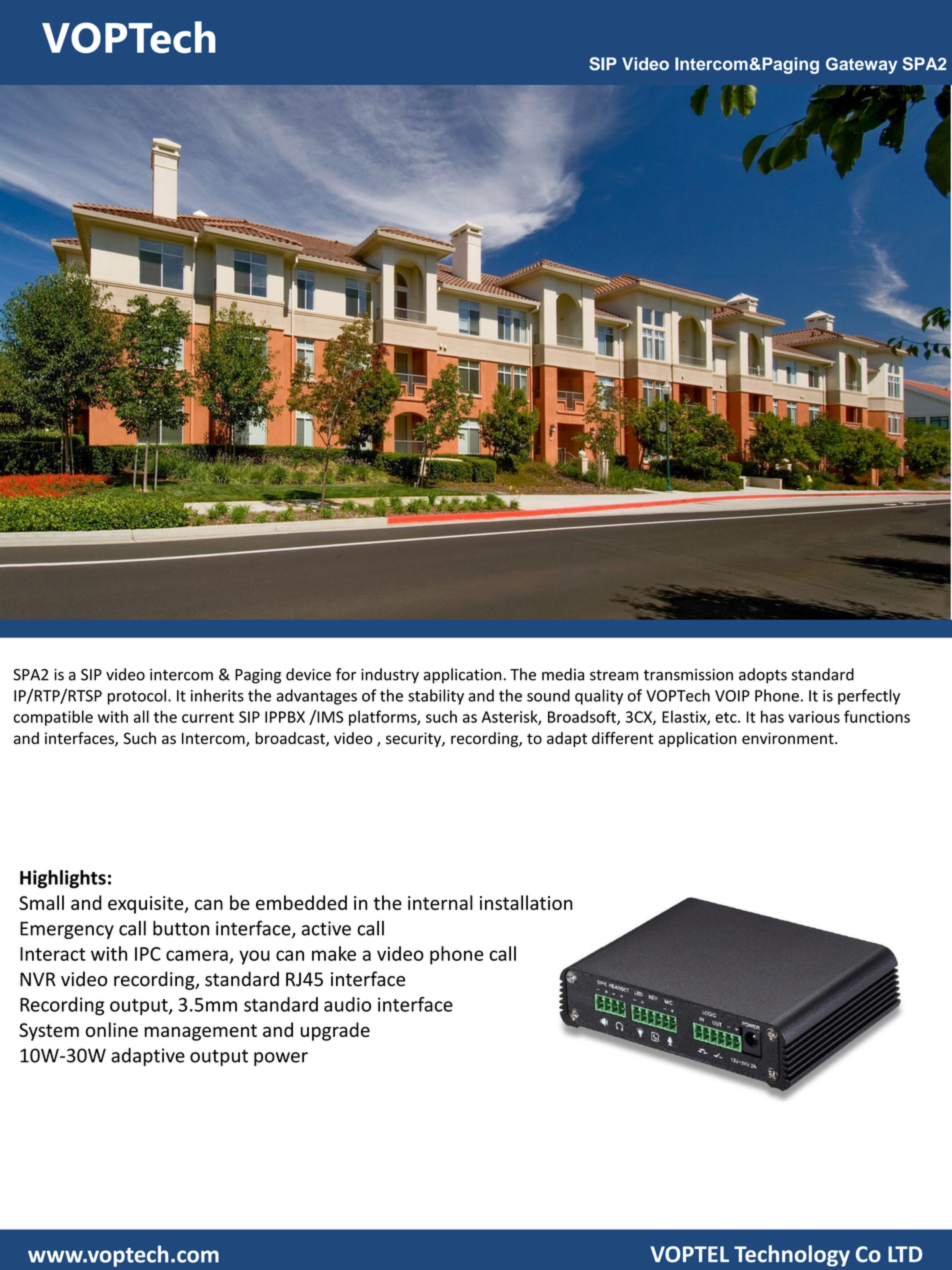 The height and width of the screenshot is (1270, 952). I want to click on adopts, so click(763, 676).
